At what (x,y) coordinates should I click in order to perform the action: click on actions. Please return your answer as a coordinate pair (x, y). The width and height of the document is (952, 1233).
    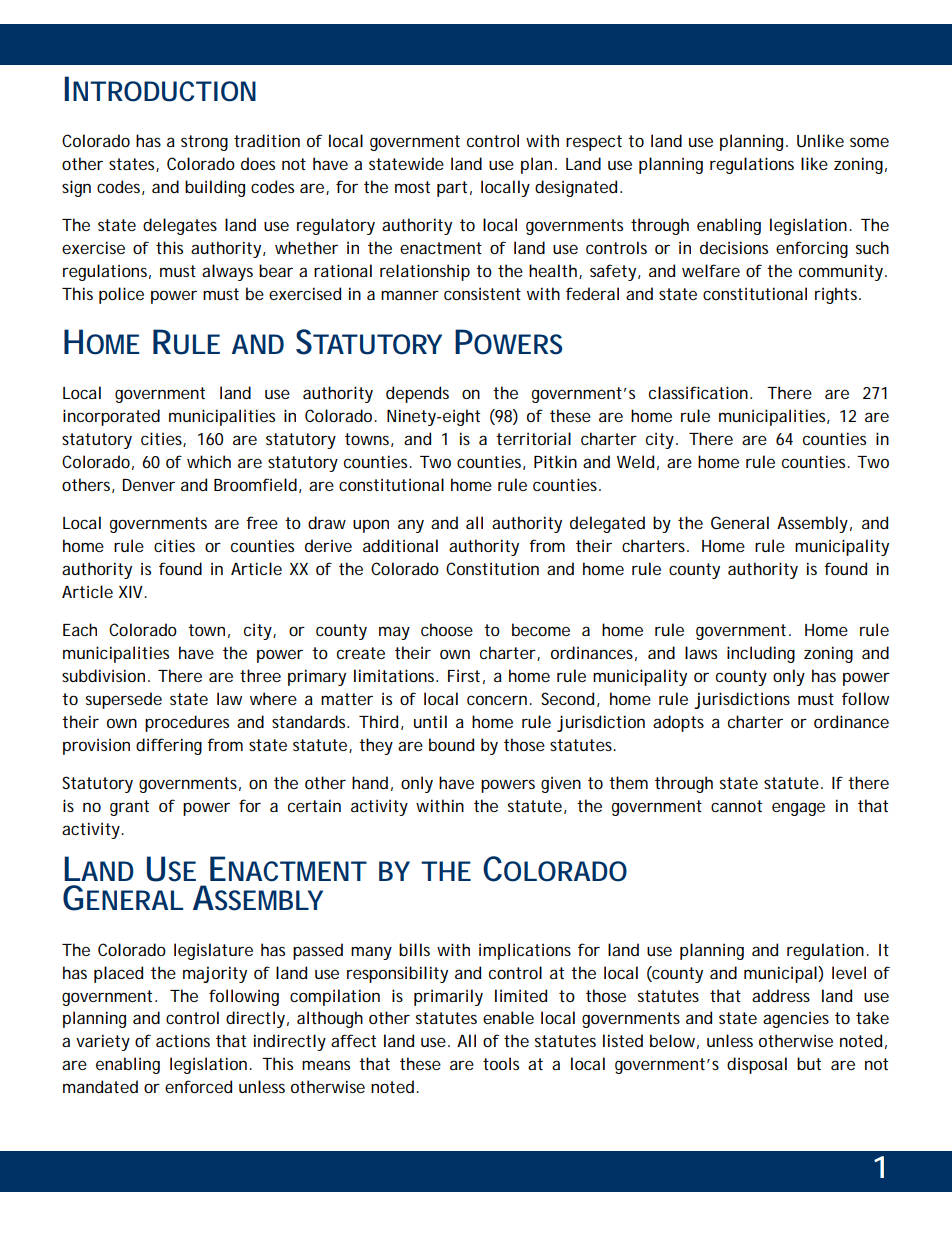
    Looking at the image, I should click on (183, 1040).
